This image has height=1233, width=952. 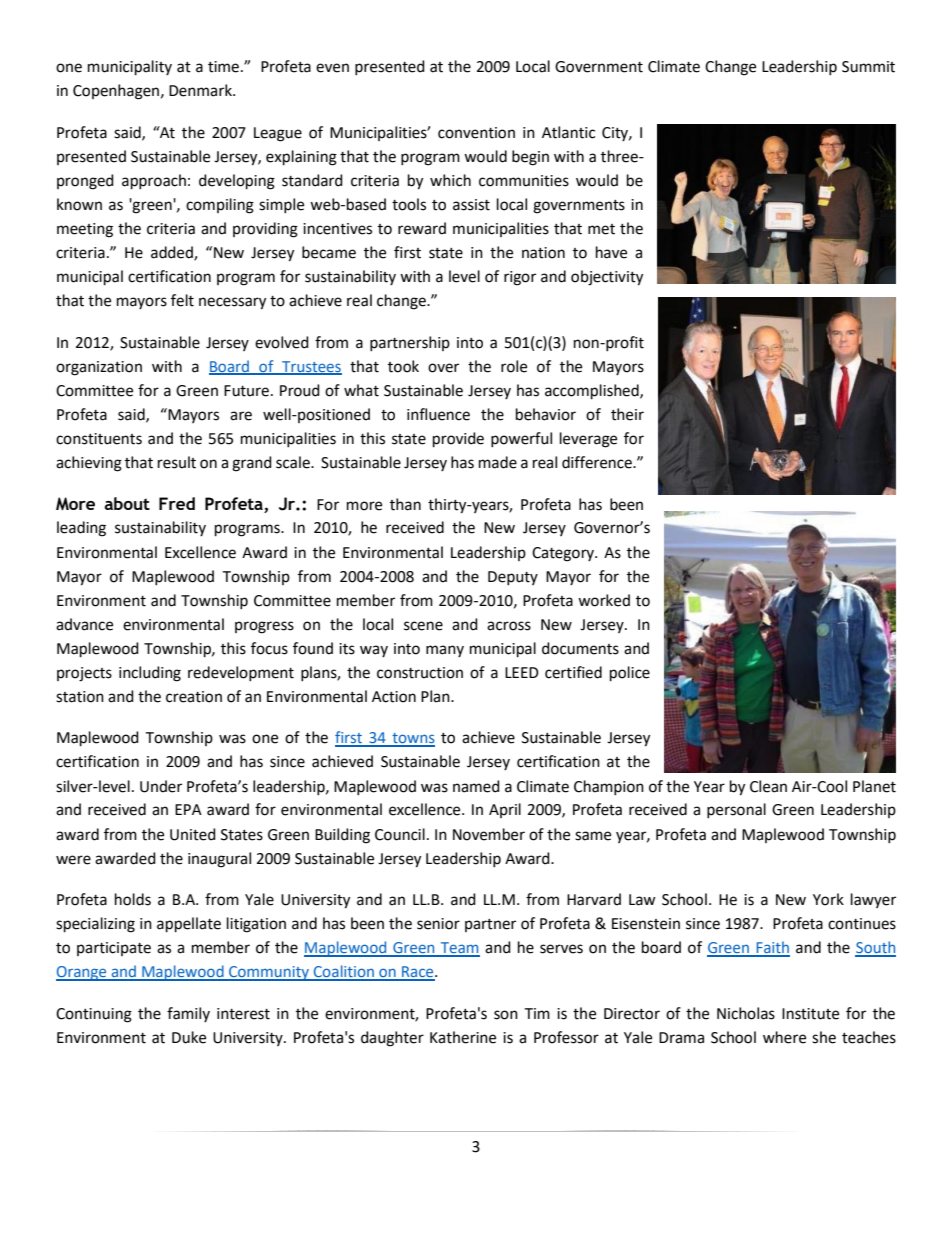 What do you see at coordinates (241, 416) in the image?
I see `are` at bounding box center [241, 416].
